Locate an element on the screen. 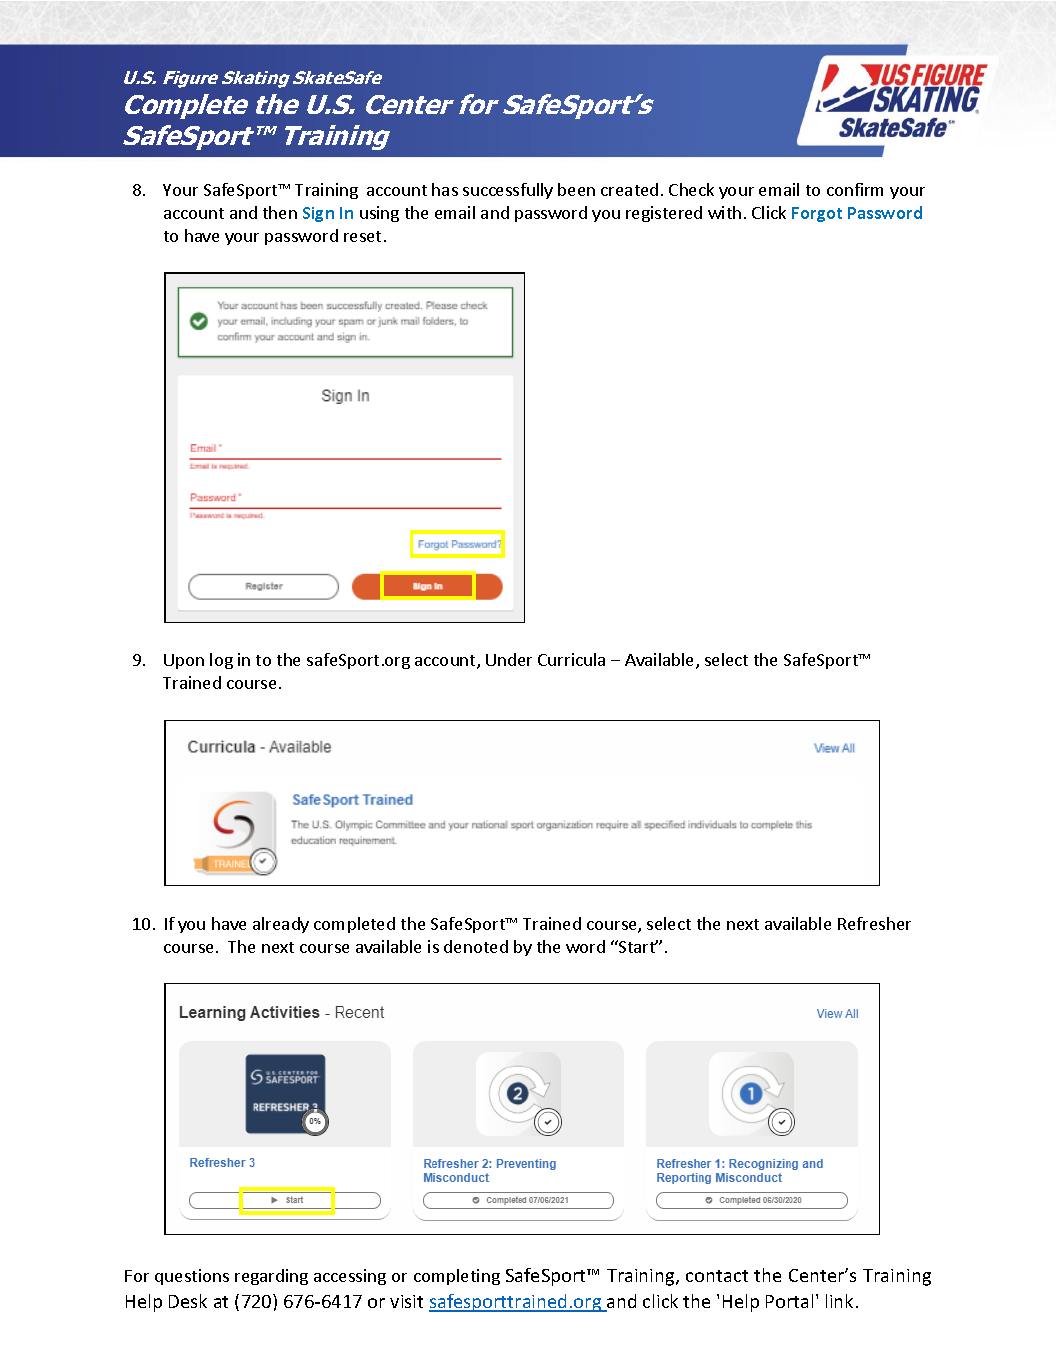  completing is located at coordinates (457, 1277).
